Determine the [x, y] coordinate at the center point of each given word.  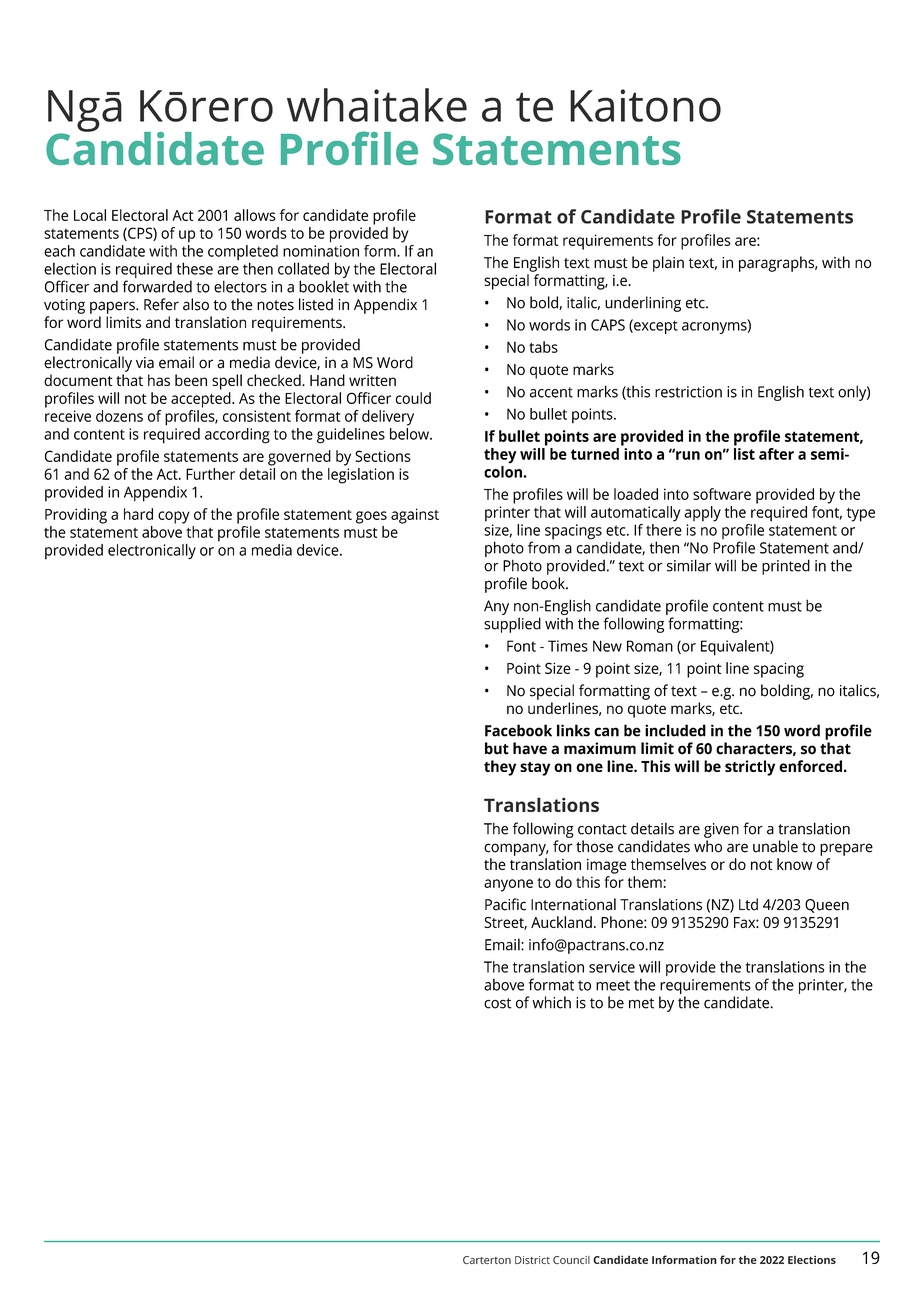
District [532, 1260]
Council [571, 1260]
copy [174, 517]
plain [668, 264]
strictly [750, 768]
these [195, 268]
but [497, 748]
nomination [321, 251]
